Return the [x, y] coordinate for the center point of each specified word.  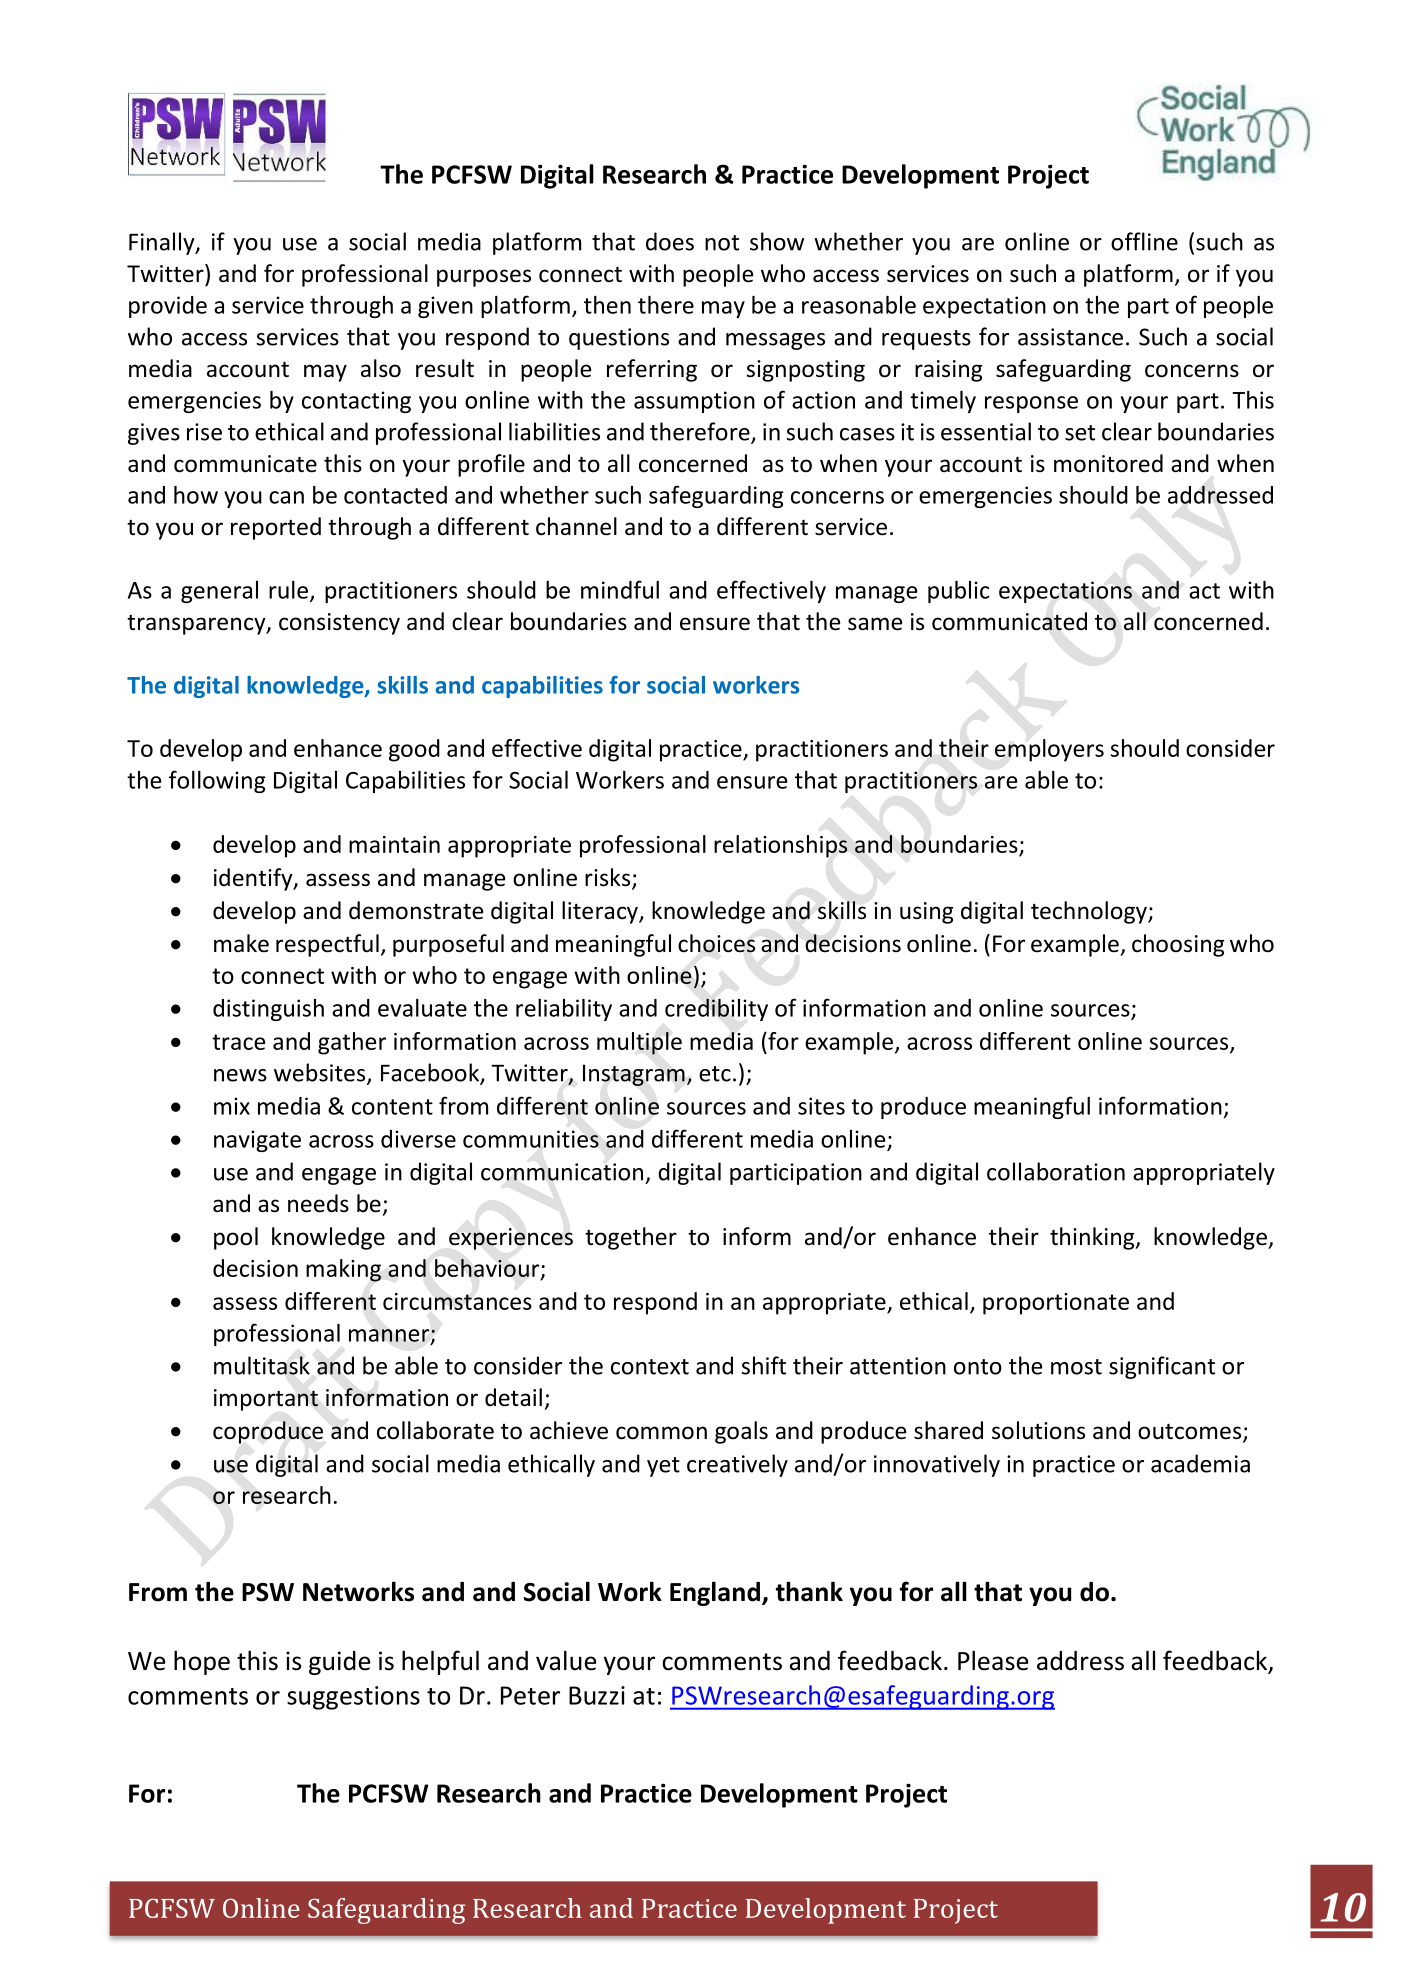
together [631, 1238]
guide [340, 1663]
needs [318, 1203]
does [670, 241]
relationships [781, 846]
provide [168, 307]
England [715, 1593]
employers [1049, 750]
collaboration [1056, 1171]
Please [993, 1660]
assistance [1070, 337]
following [217, 781]
